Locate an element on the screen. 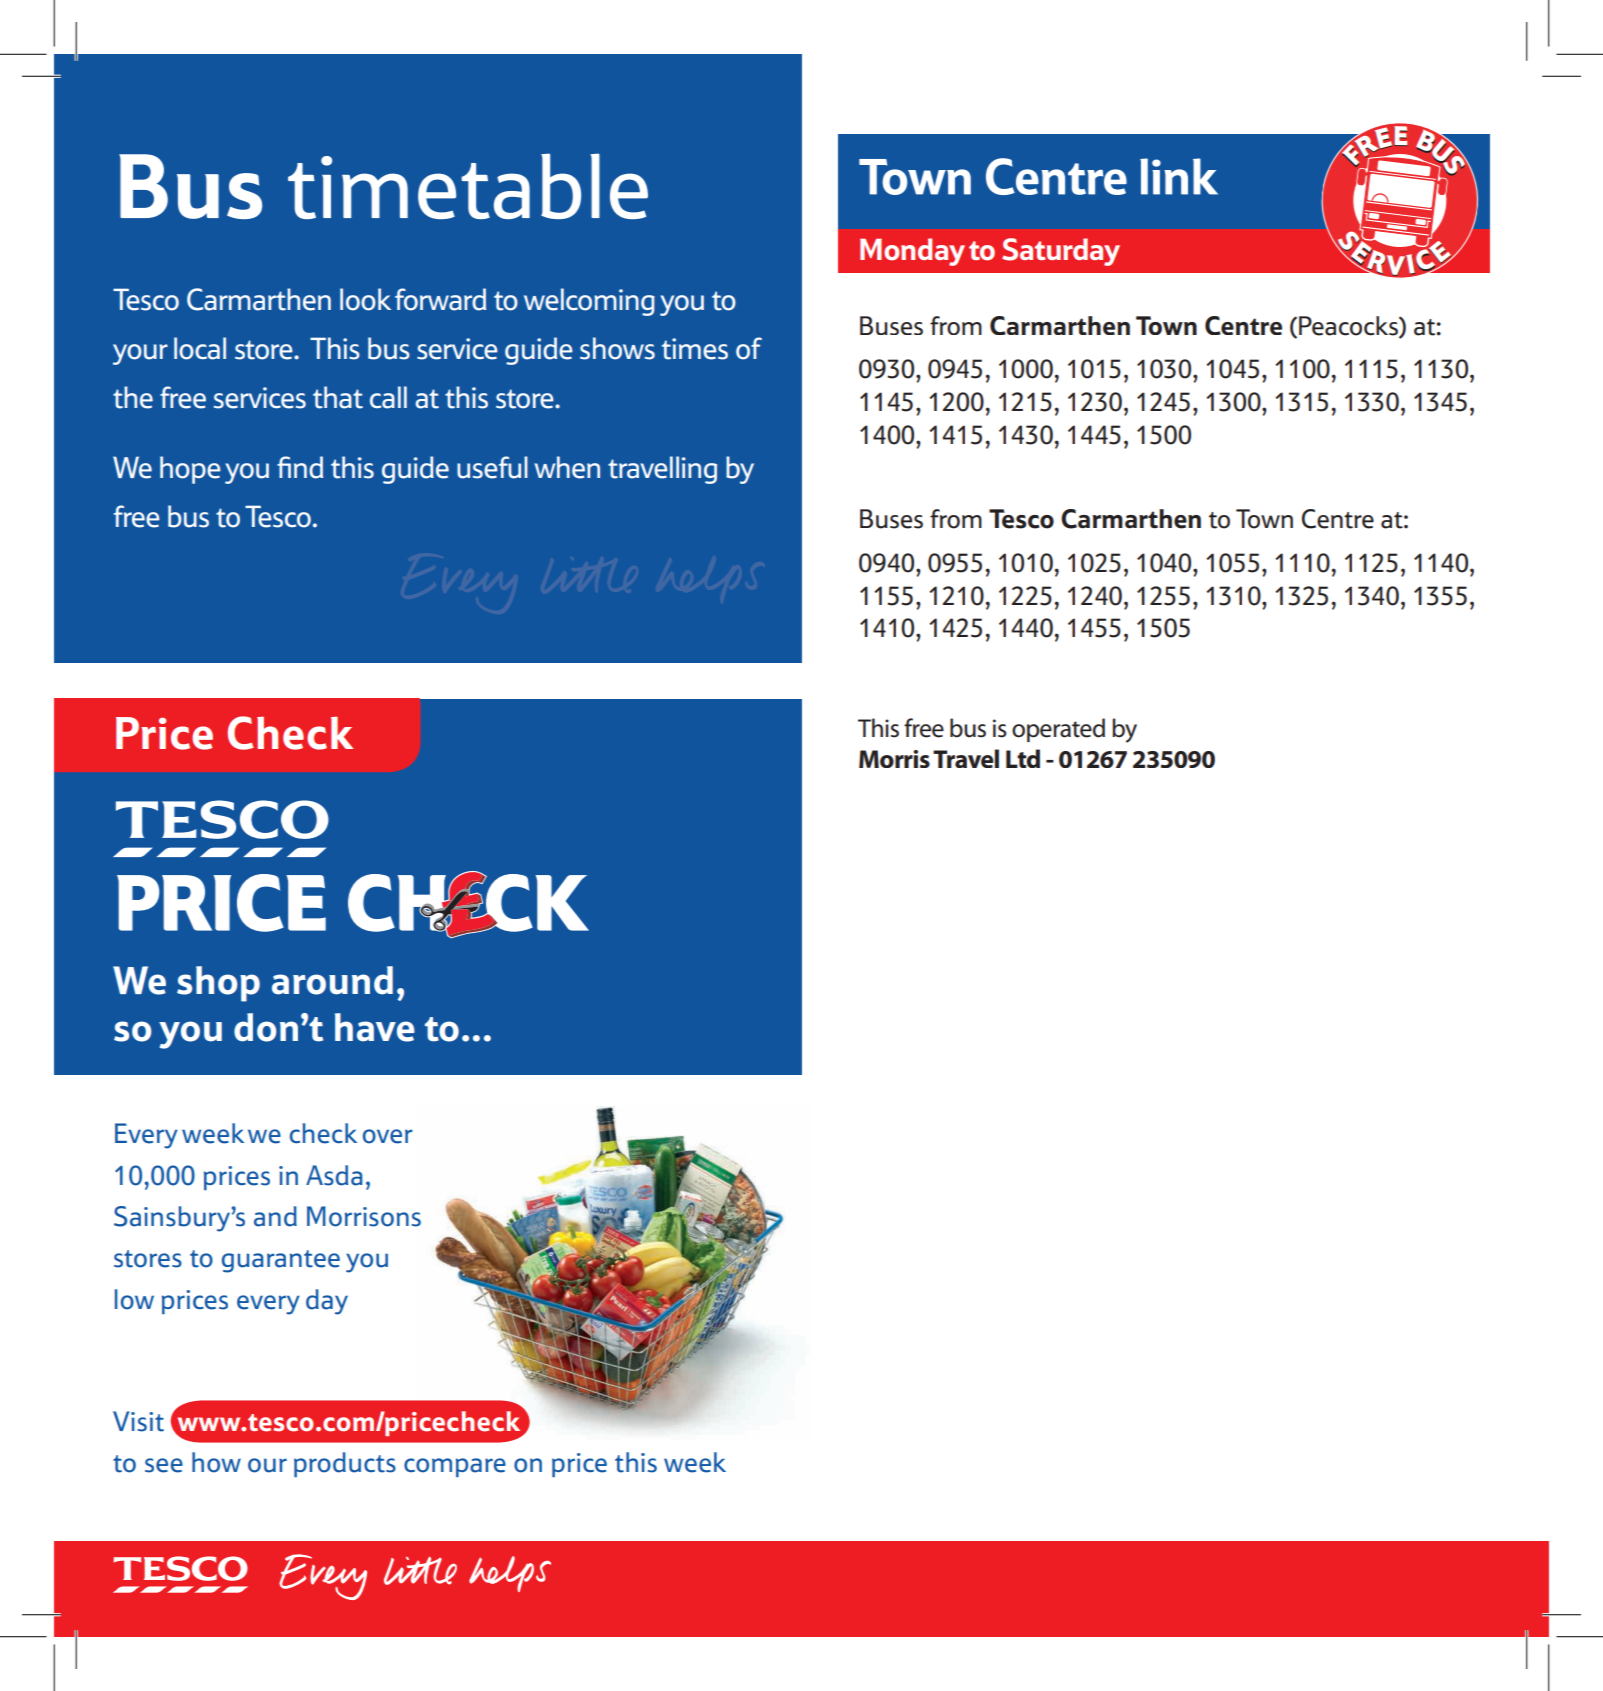  compare is located at coordinates (455, 1467).
